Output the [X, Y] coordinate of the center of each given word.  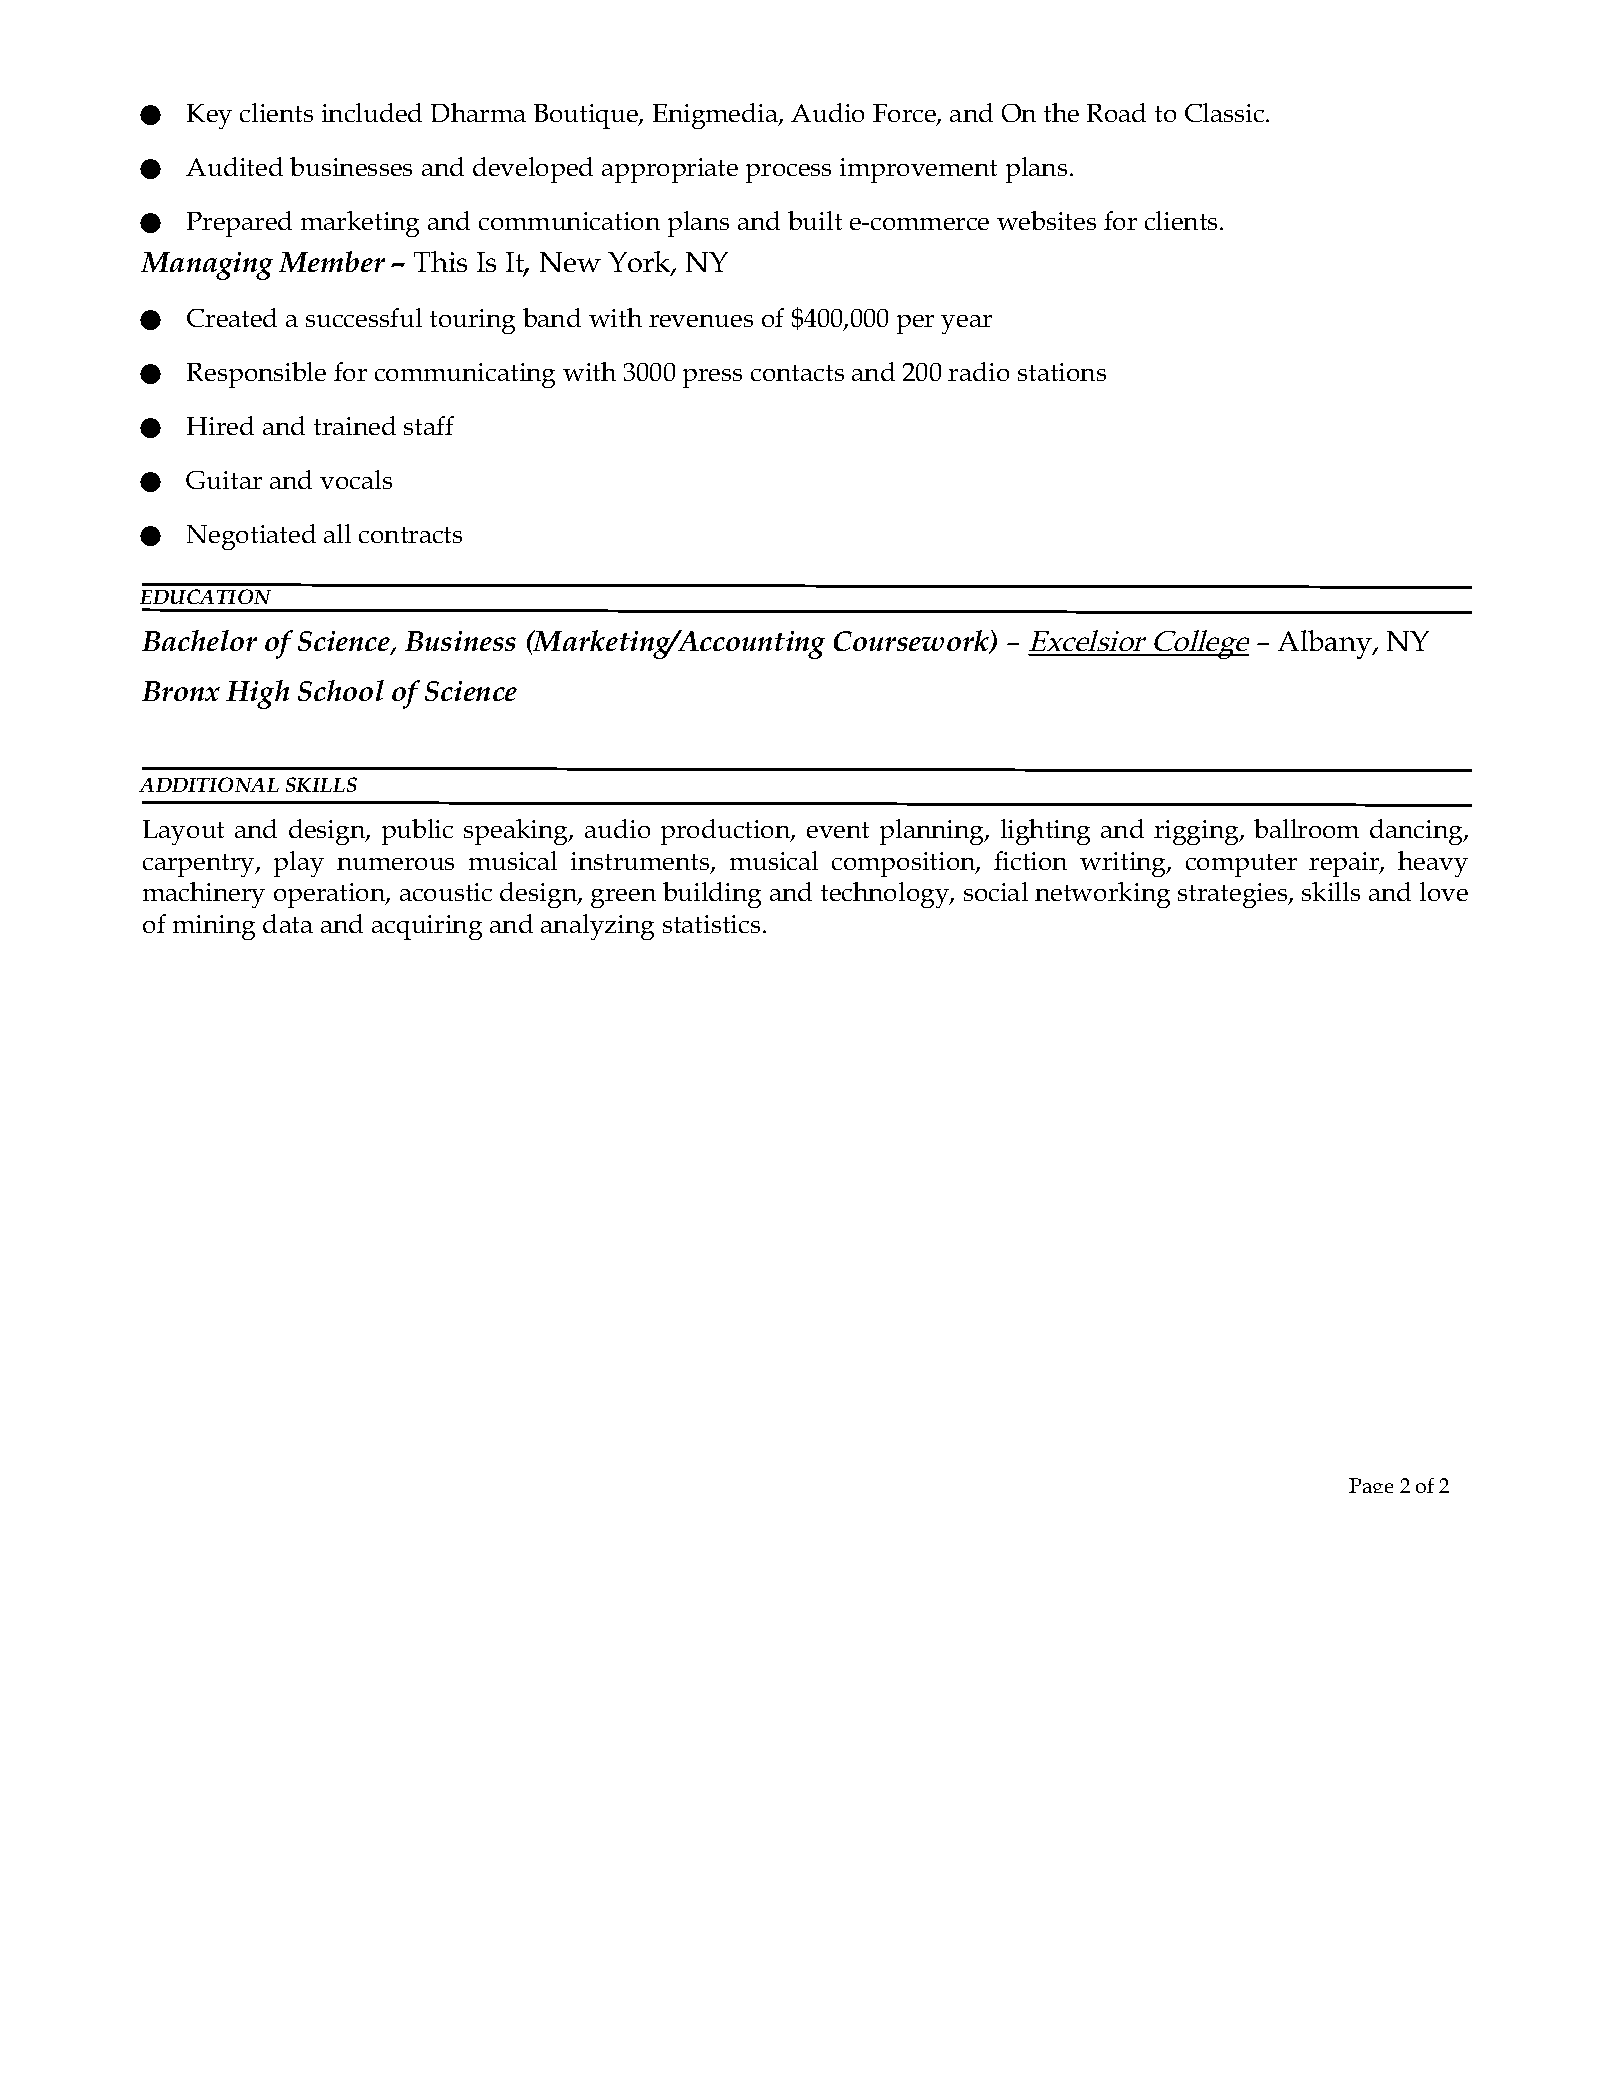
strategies [1234, 895]
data [288, 923]
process [788, 173]
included [372, 112]
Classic [1226, 112]
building [712, 895]
